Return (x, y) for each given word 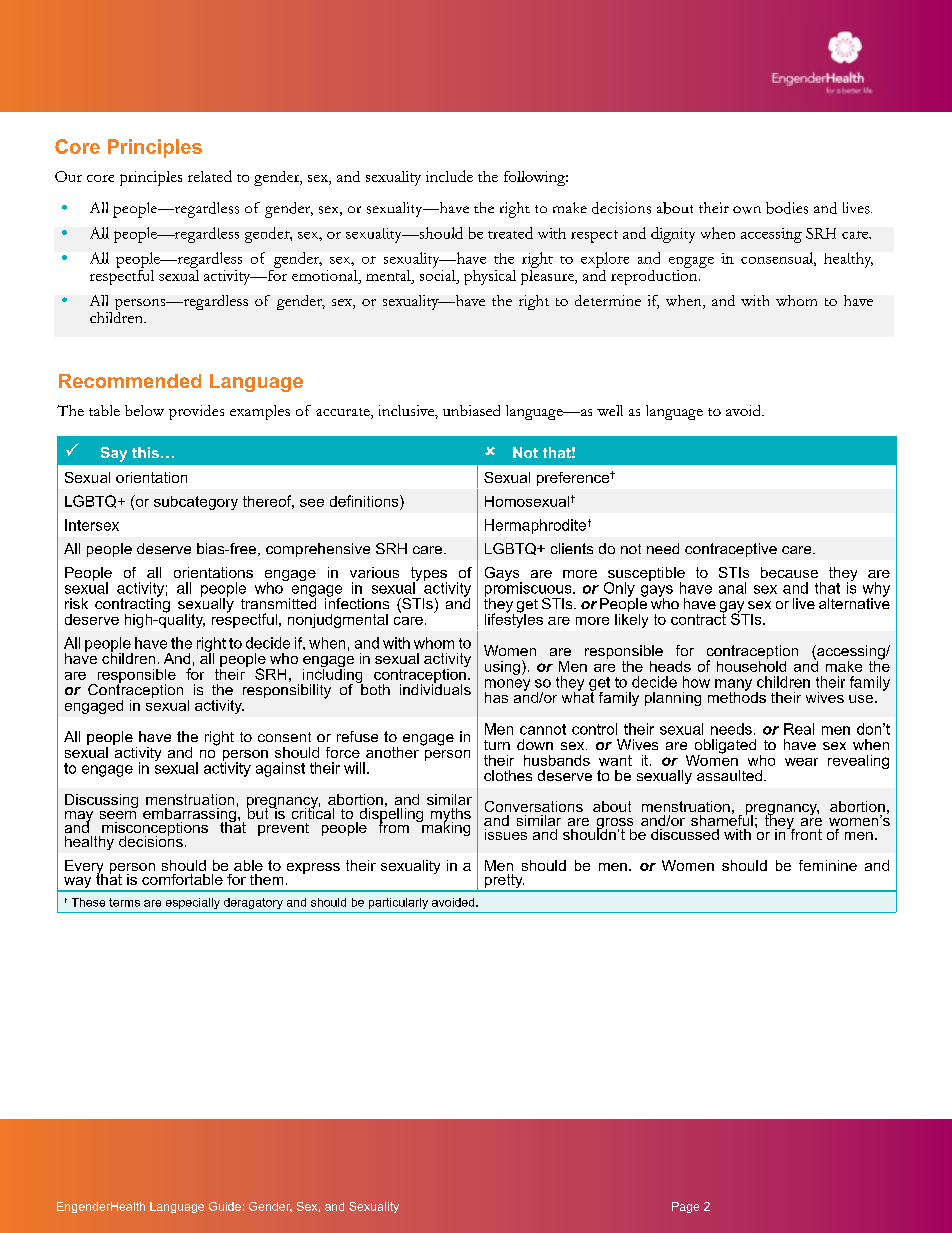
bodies (787, 208)
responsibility (287, 690)
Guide (225, 1206)
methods (737, 696)
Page (685, 1207)
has (496, 697)
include (449, 176)
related (210, 176)
